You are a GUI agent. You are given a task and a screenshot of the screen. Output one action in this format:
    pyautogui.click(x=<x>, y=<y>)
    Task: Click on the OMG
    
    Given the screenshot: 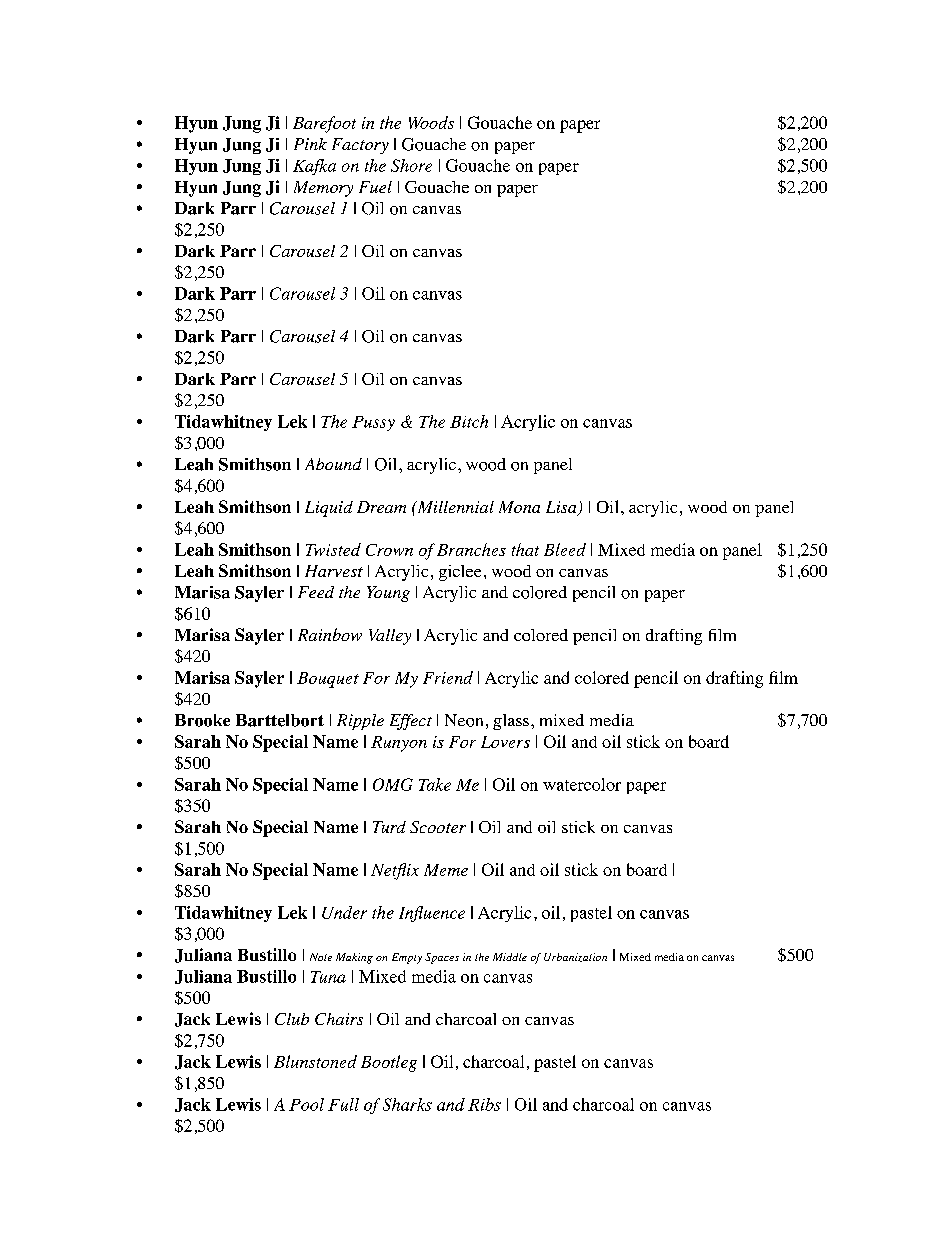 What is the action you would take?
    pyautogui.click(x=393, y=784)
